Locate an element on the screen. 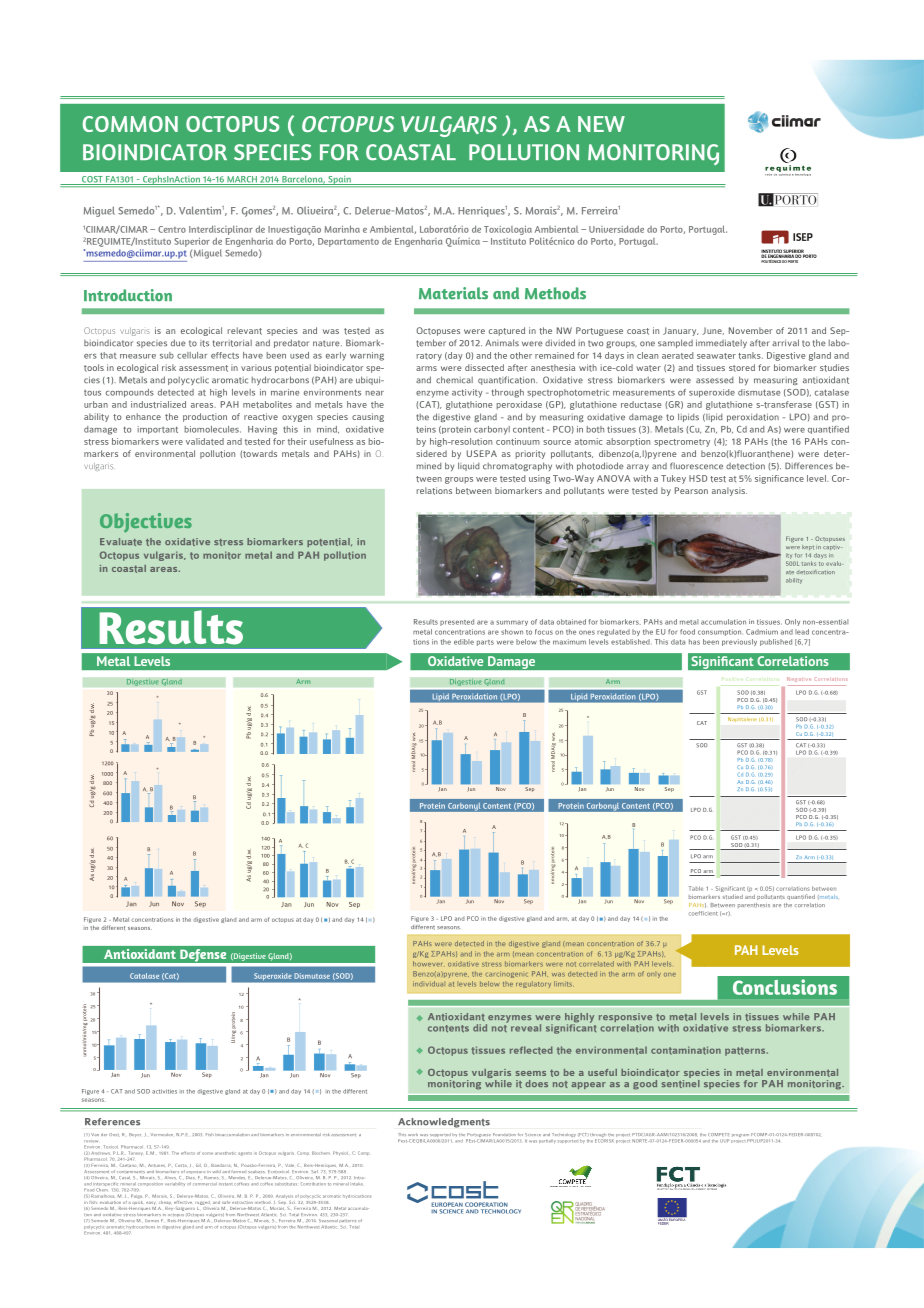 This screenshot has height=1308, width=924. edible is located at coordinates (464, 642).
